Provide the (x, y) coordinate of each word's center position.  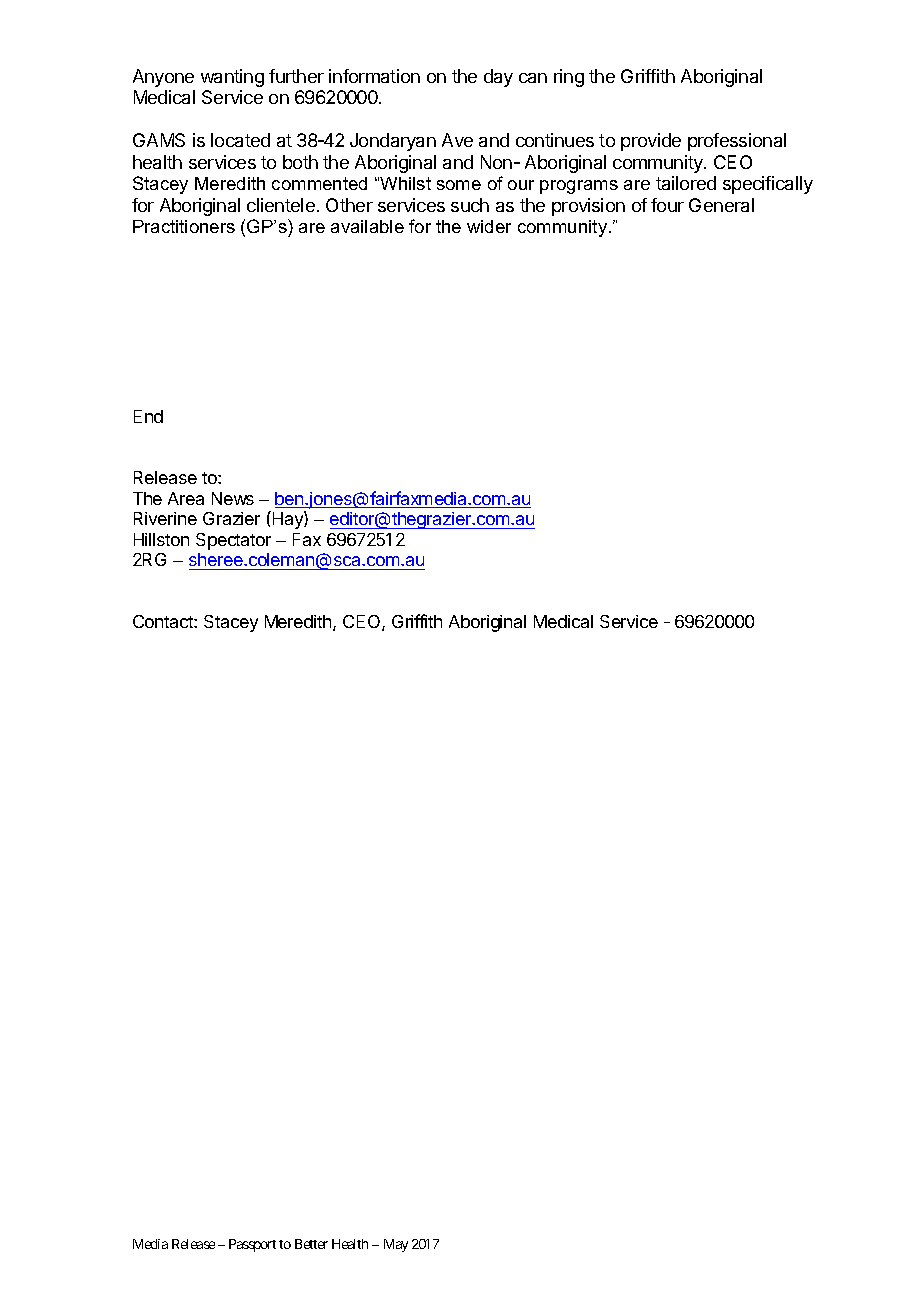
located (240, 140)
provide (651, 142)
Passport (252, 1245)
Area (186, 498)
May (396, 1245)
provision (588, 207)
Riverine (165, 518)
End (148, 416)
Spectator (233, 541)
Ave (457, 140)
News (233, 498)
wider (489, 226)
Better (311, 1244)
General (721, 205)
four (667, 205)
